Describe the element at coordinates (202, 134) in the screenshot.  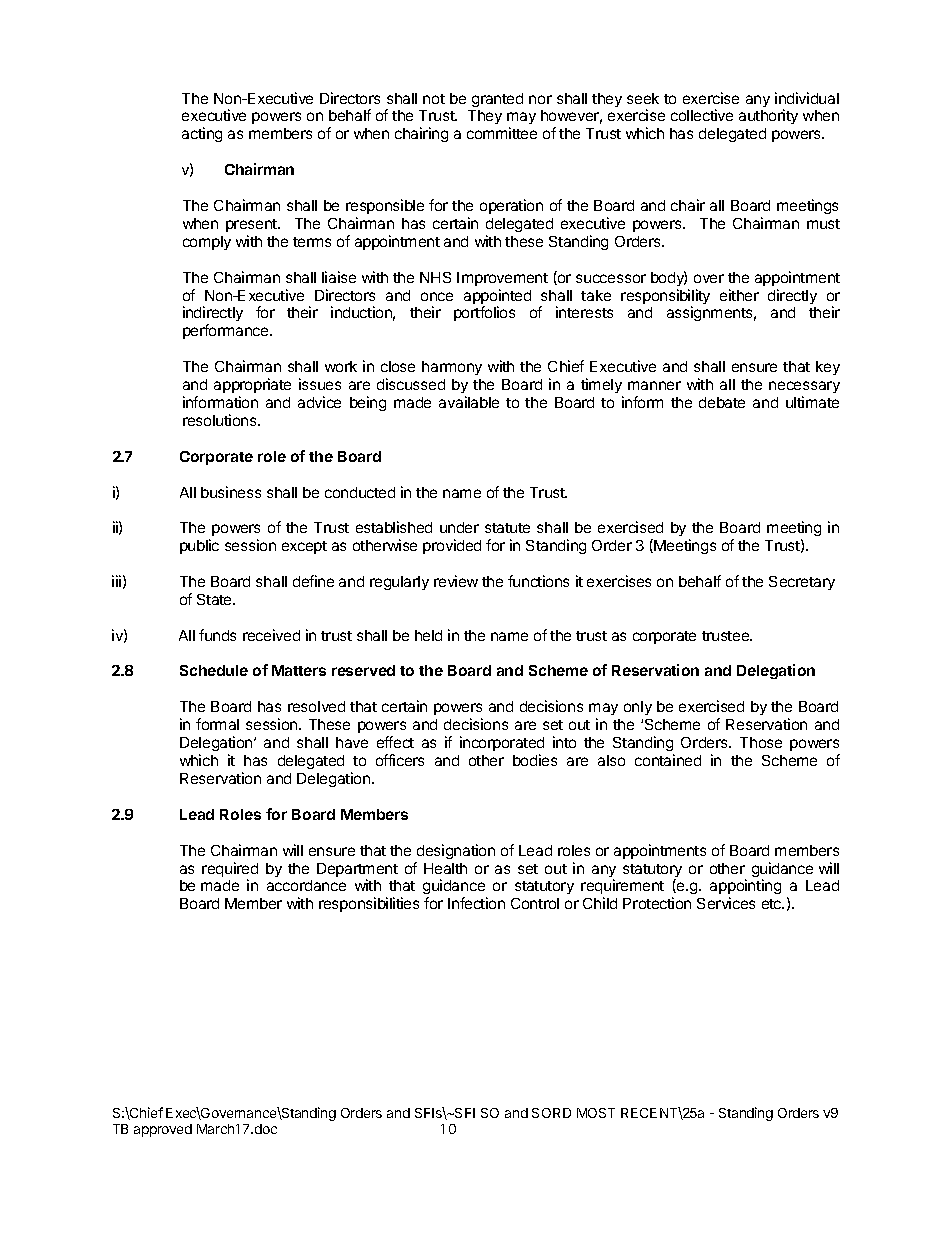
I see `acting` at that location.
